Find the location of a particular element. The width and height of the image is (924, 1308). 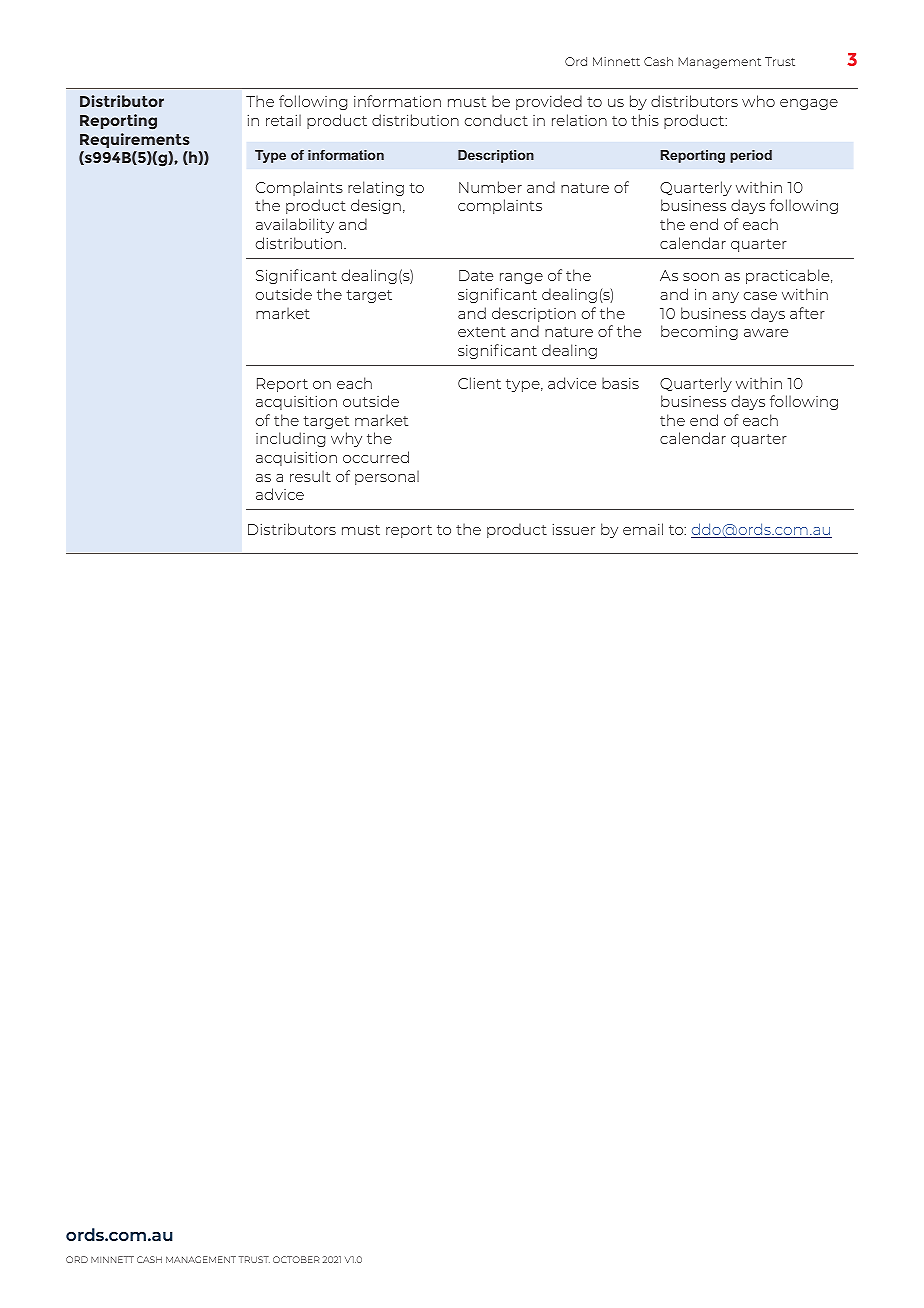

period is located at coordinates (751, 156).
